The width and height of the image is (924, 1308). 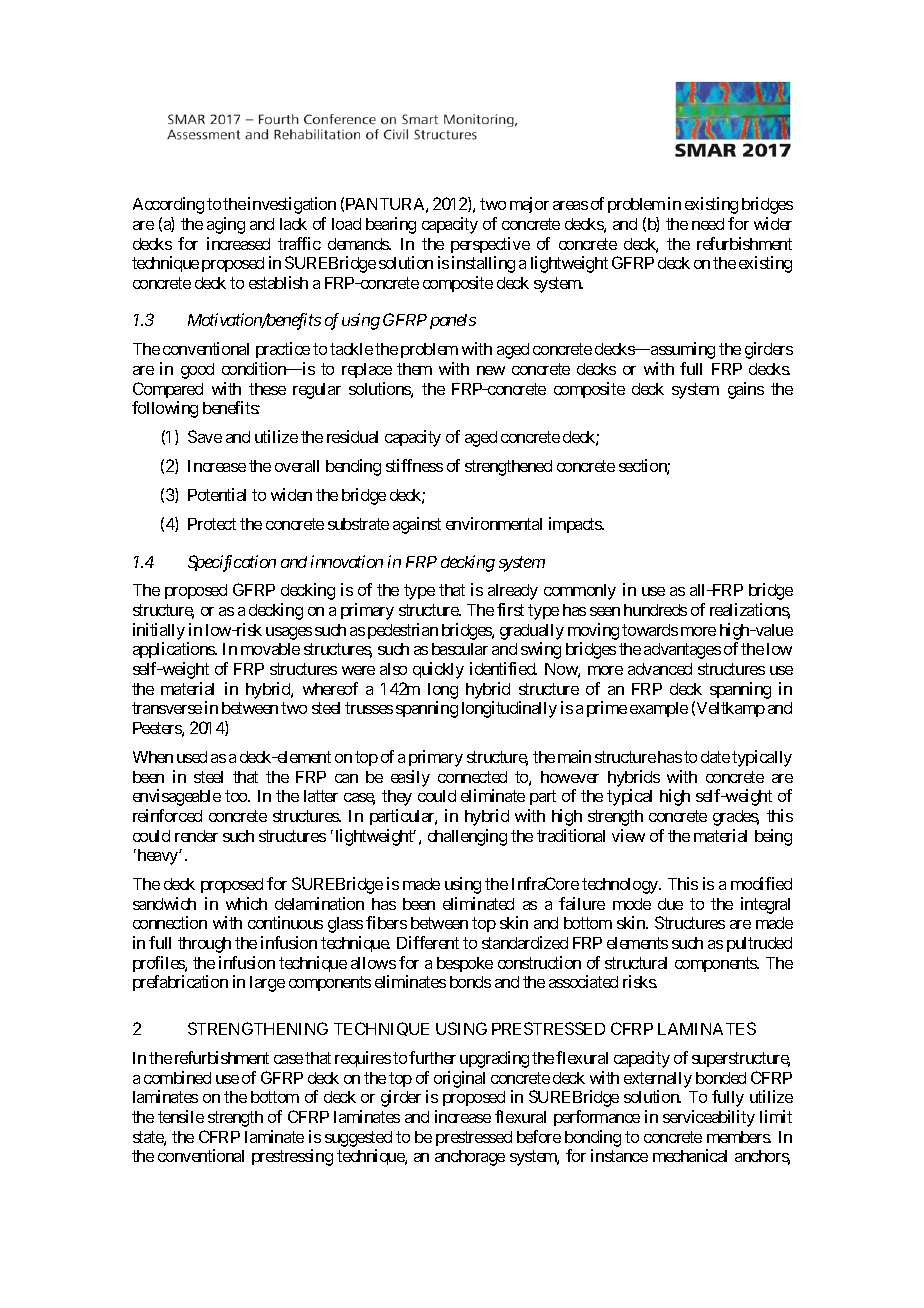 What do you see at coordinates (438, 670) in the image?
I see `quickly` at bounding box center [438, 670].
